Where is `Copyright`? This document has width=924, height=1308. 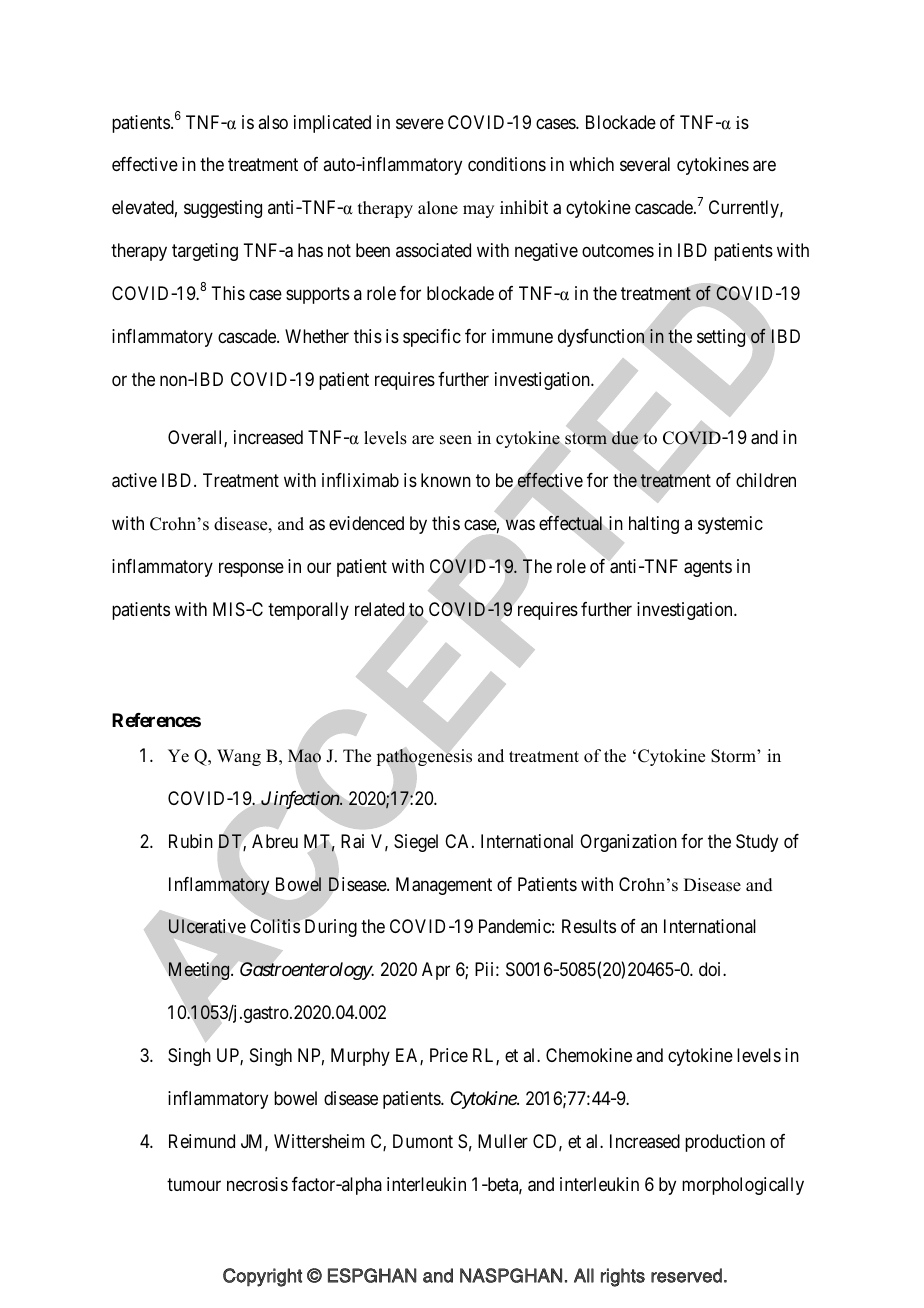 Copyright is located at coordinates (262, 1277).
